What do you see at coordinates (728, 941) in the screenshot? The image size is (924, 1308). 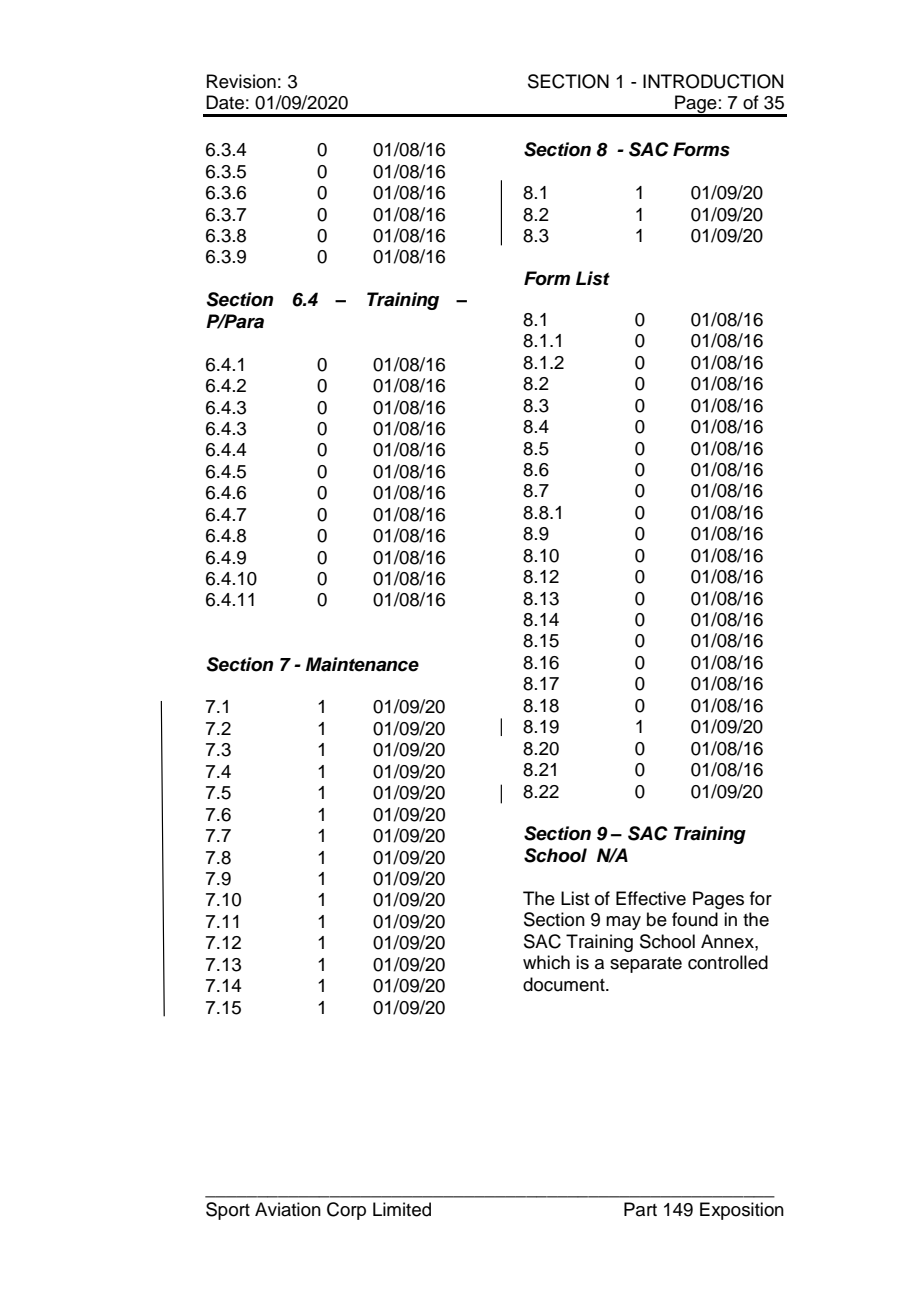 I see `Annex` at bounding box center [728, 941].
